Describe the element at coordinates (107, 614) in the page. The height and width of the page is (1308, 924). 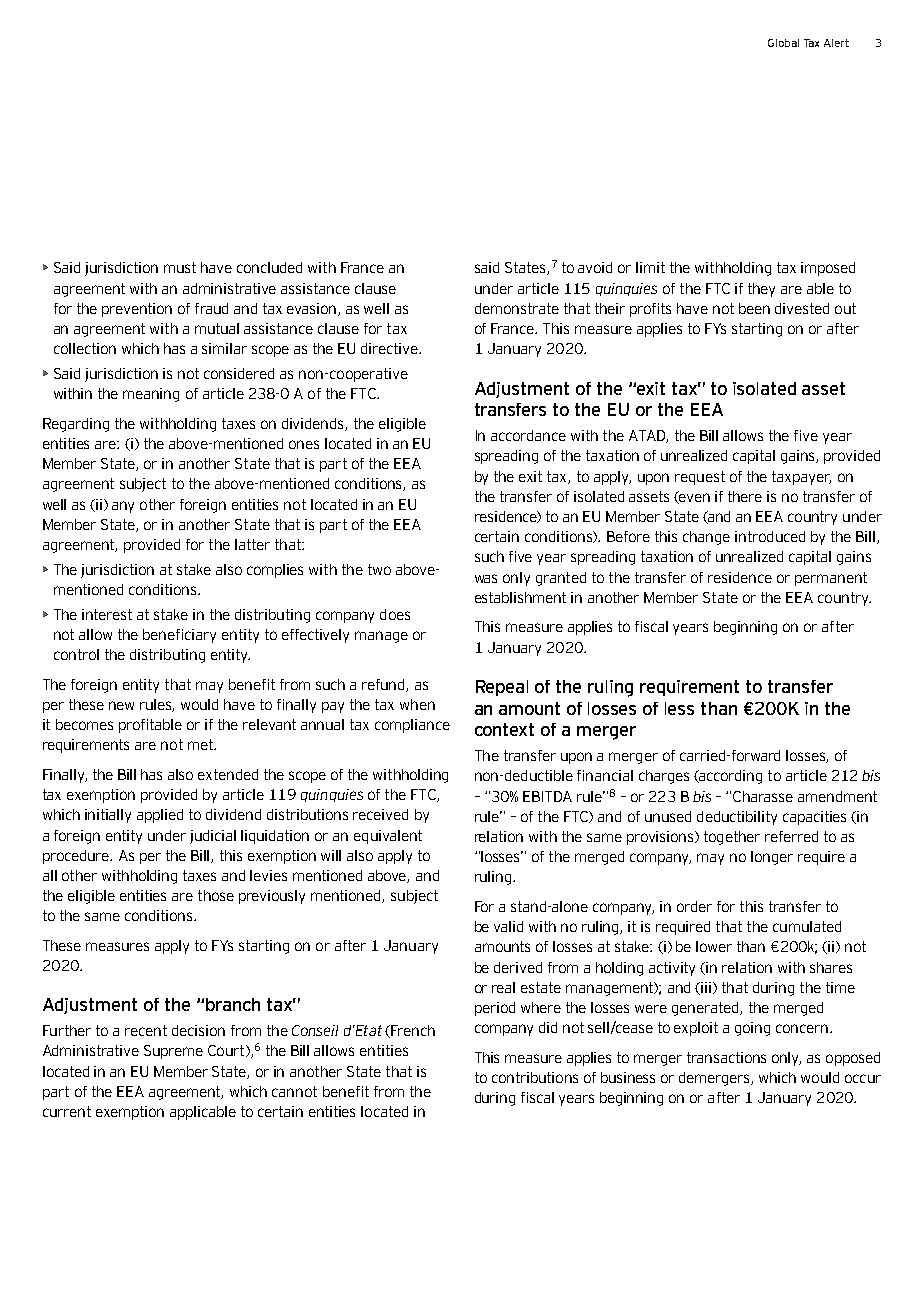
I see `interest` at that location.
